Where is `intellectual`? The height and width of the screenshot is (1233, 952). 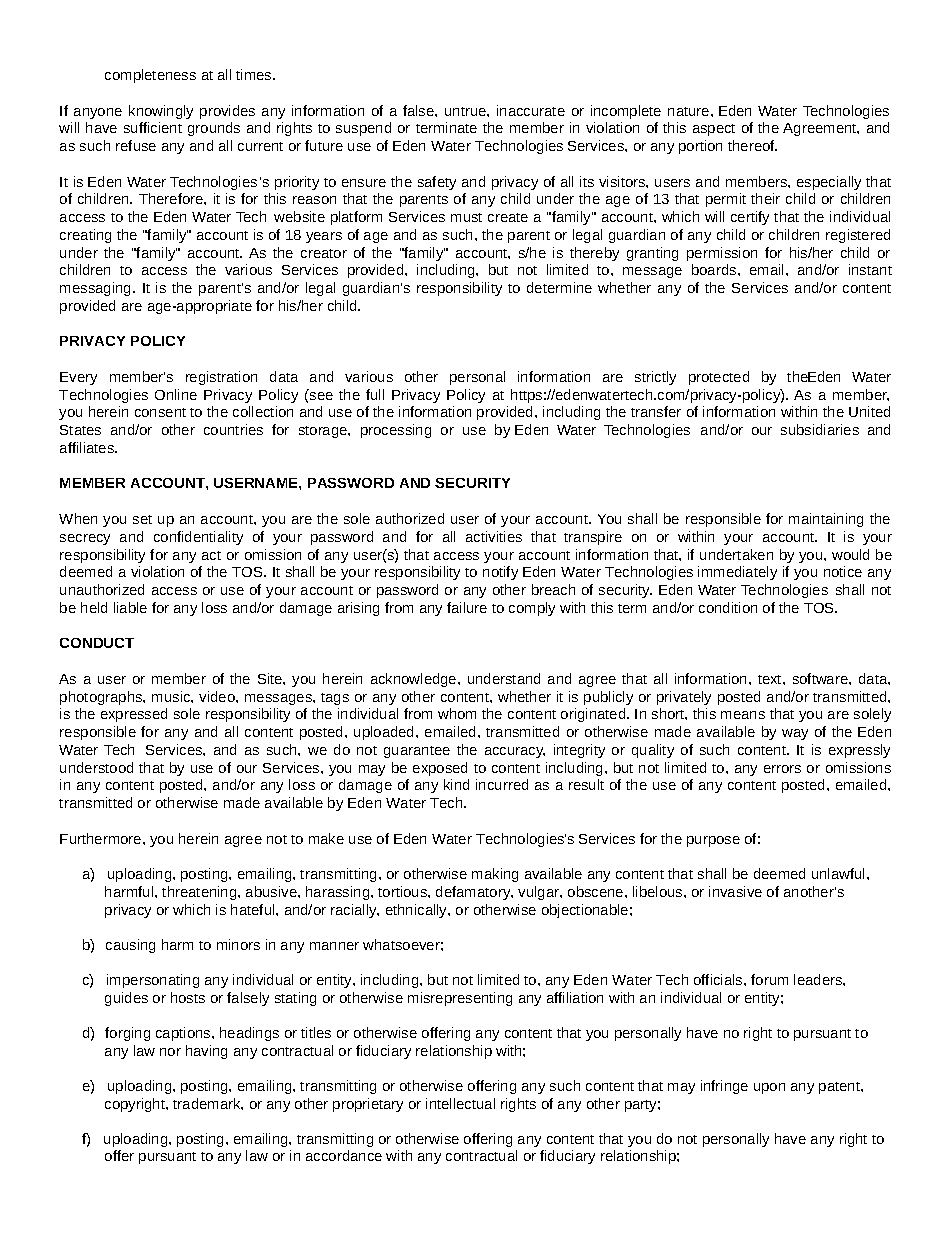 intellectual is located at coordinates (460, 1103).
